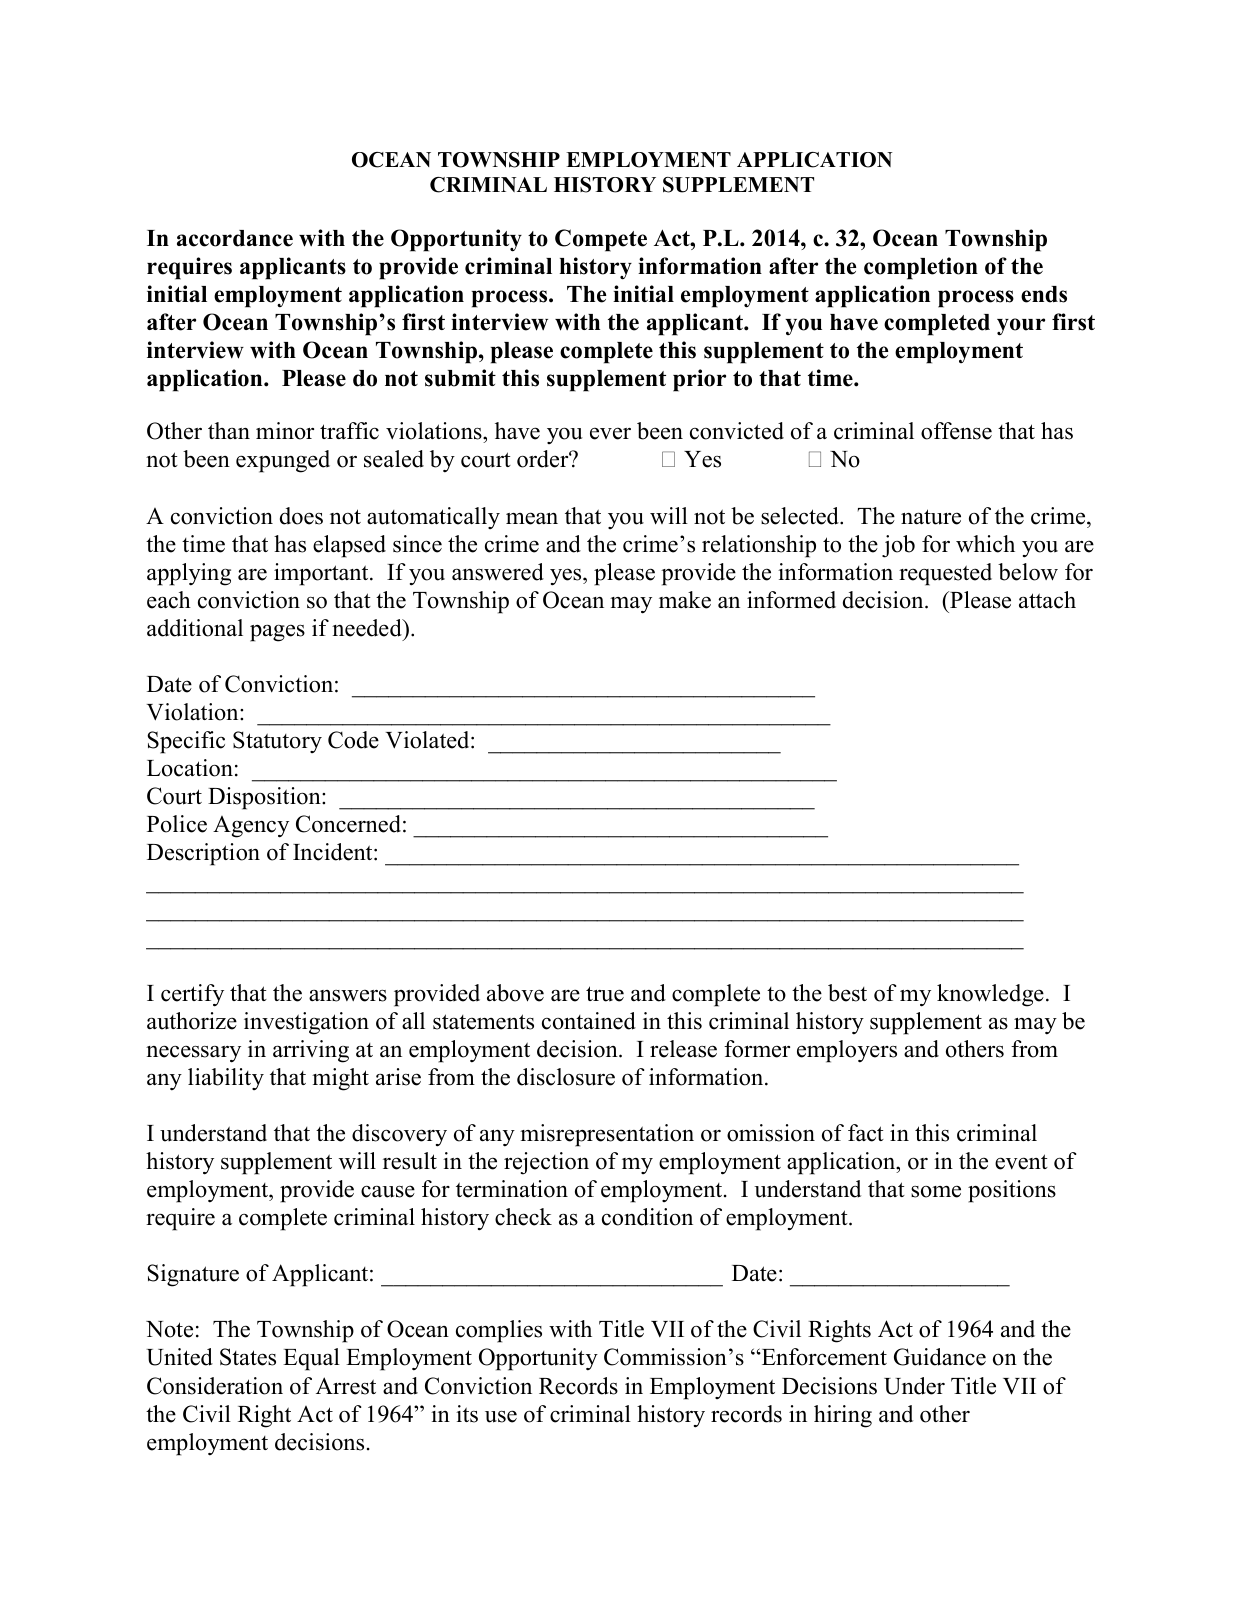 The image size is (1245, 1611). What do you see at coordinates (601, 240) in the document?
I see `Compete` at bounding box center [601, 240].
